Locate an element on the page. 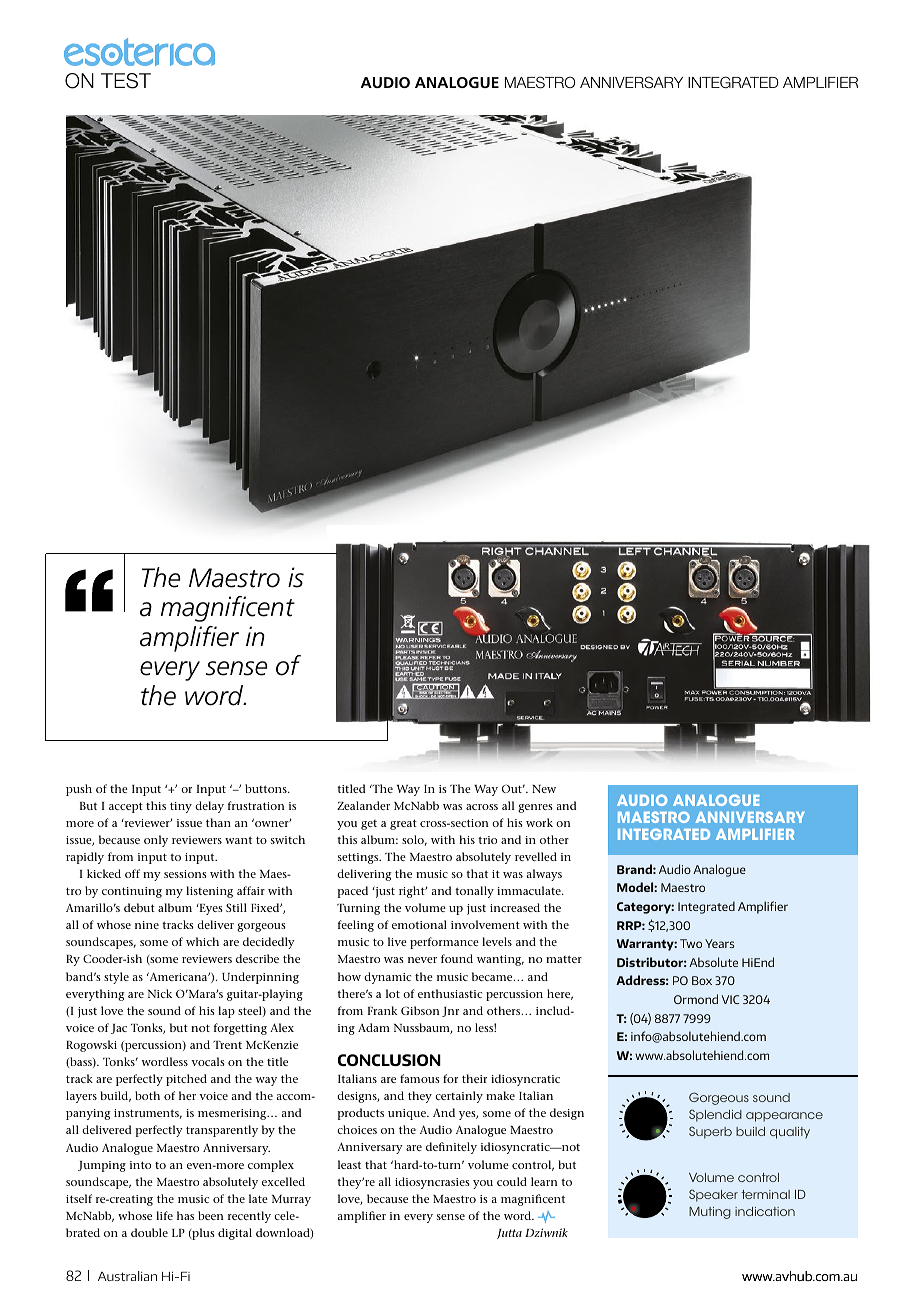 The image size is (924, 1308). Two is located at coordinates (691, 943).
